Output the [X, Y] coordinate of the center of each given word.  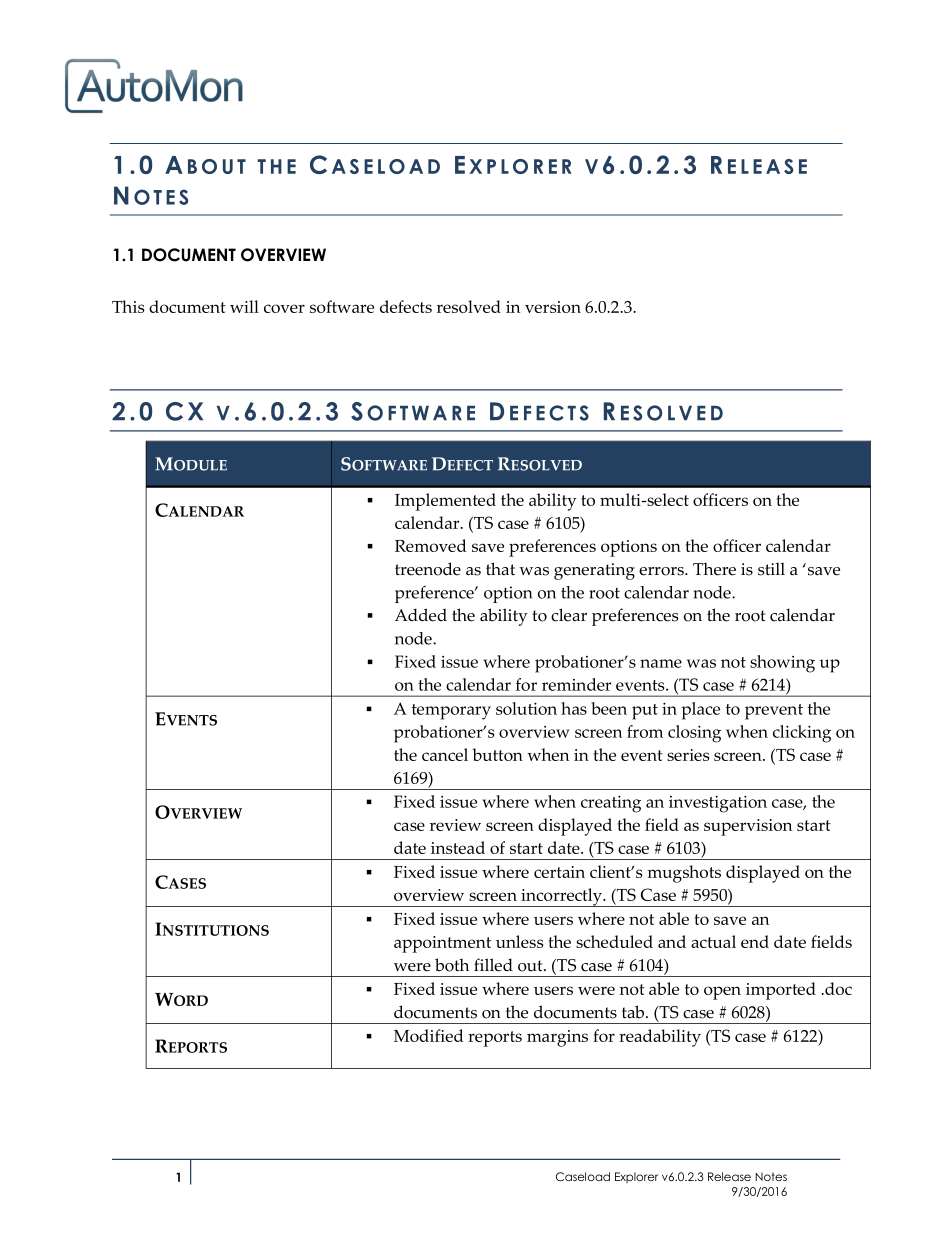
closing [694, 734]
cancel [445, 754]
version [553, 307]
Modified [428, 1035]
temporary [451, 712]
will [244, 306]
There [714, 569]
